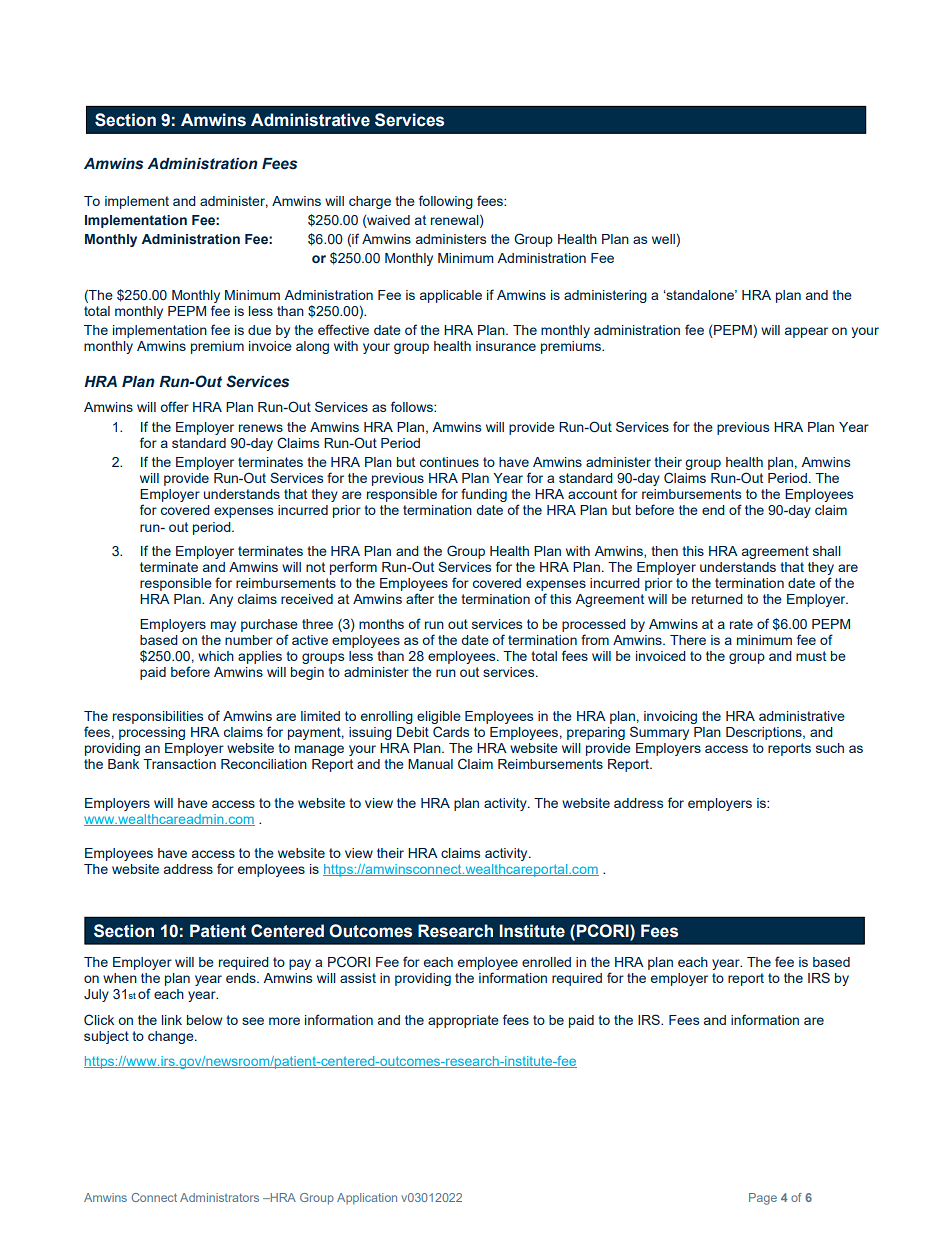 The image size is (952, 1233). What do you see at coordinates (446, 202) in the page?
I see `following` at bounding box center [446, 202].
